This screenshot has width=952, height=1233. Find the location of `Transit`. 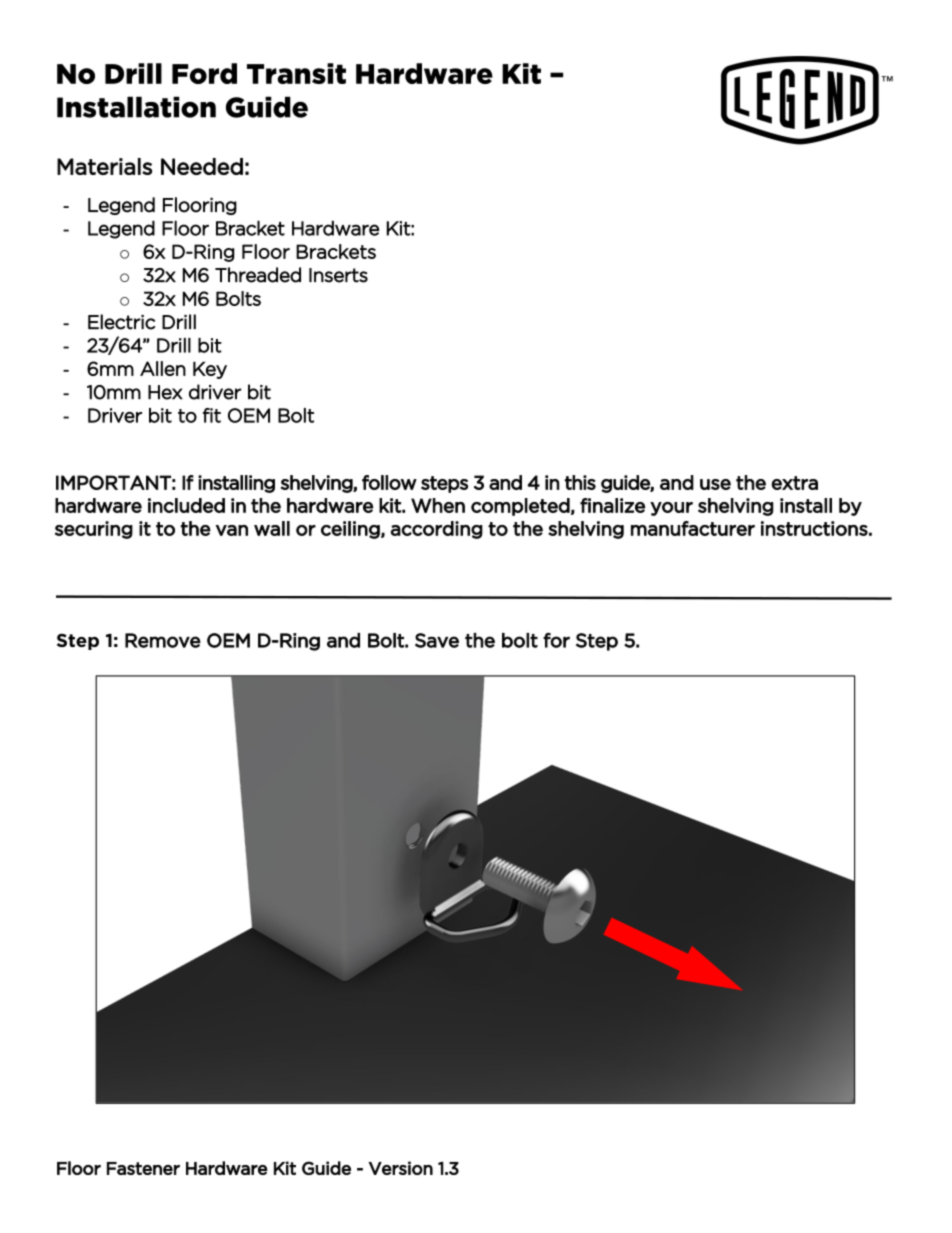

Transit is located at coordinates (296, 73).
